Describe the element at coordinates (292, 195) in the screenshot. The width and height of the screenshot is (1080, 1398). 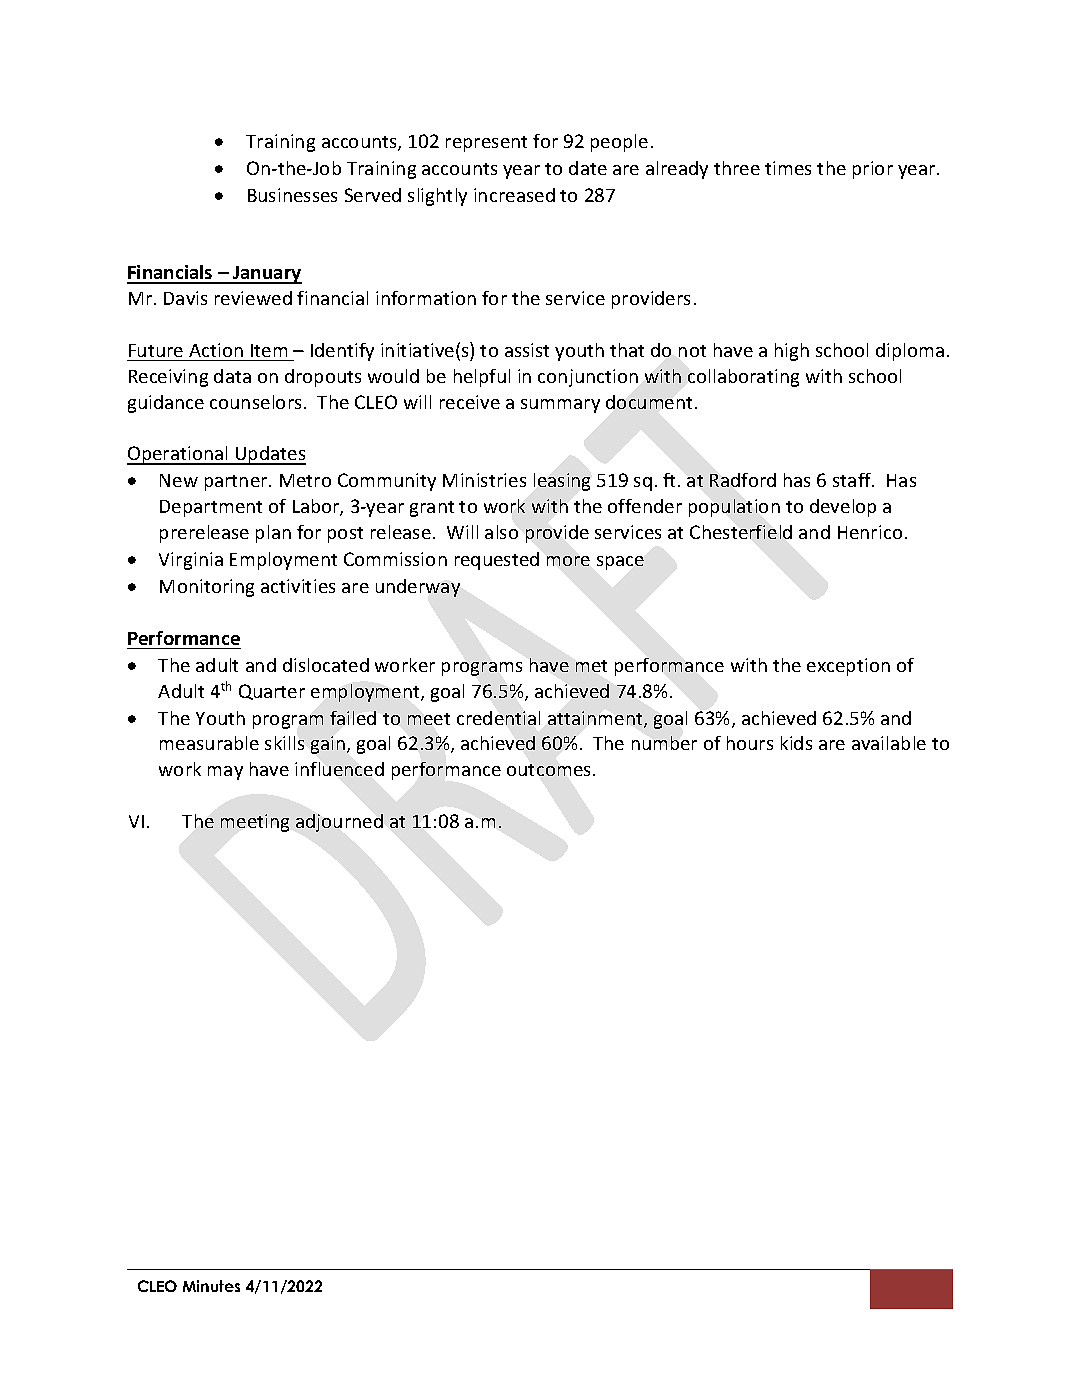
I see `Businesses` at that location.
